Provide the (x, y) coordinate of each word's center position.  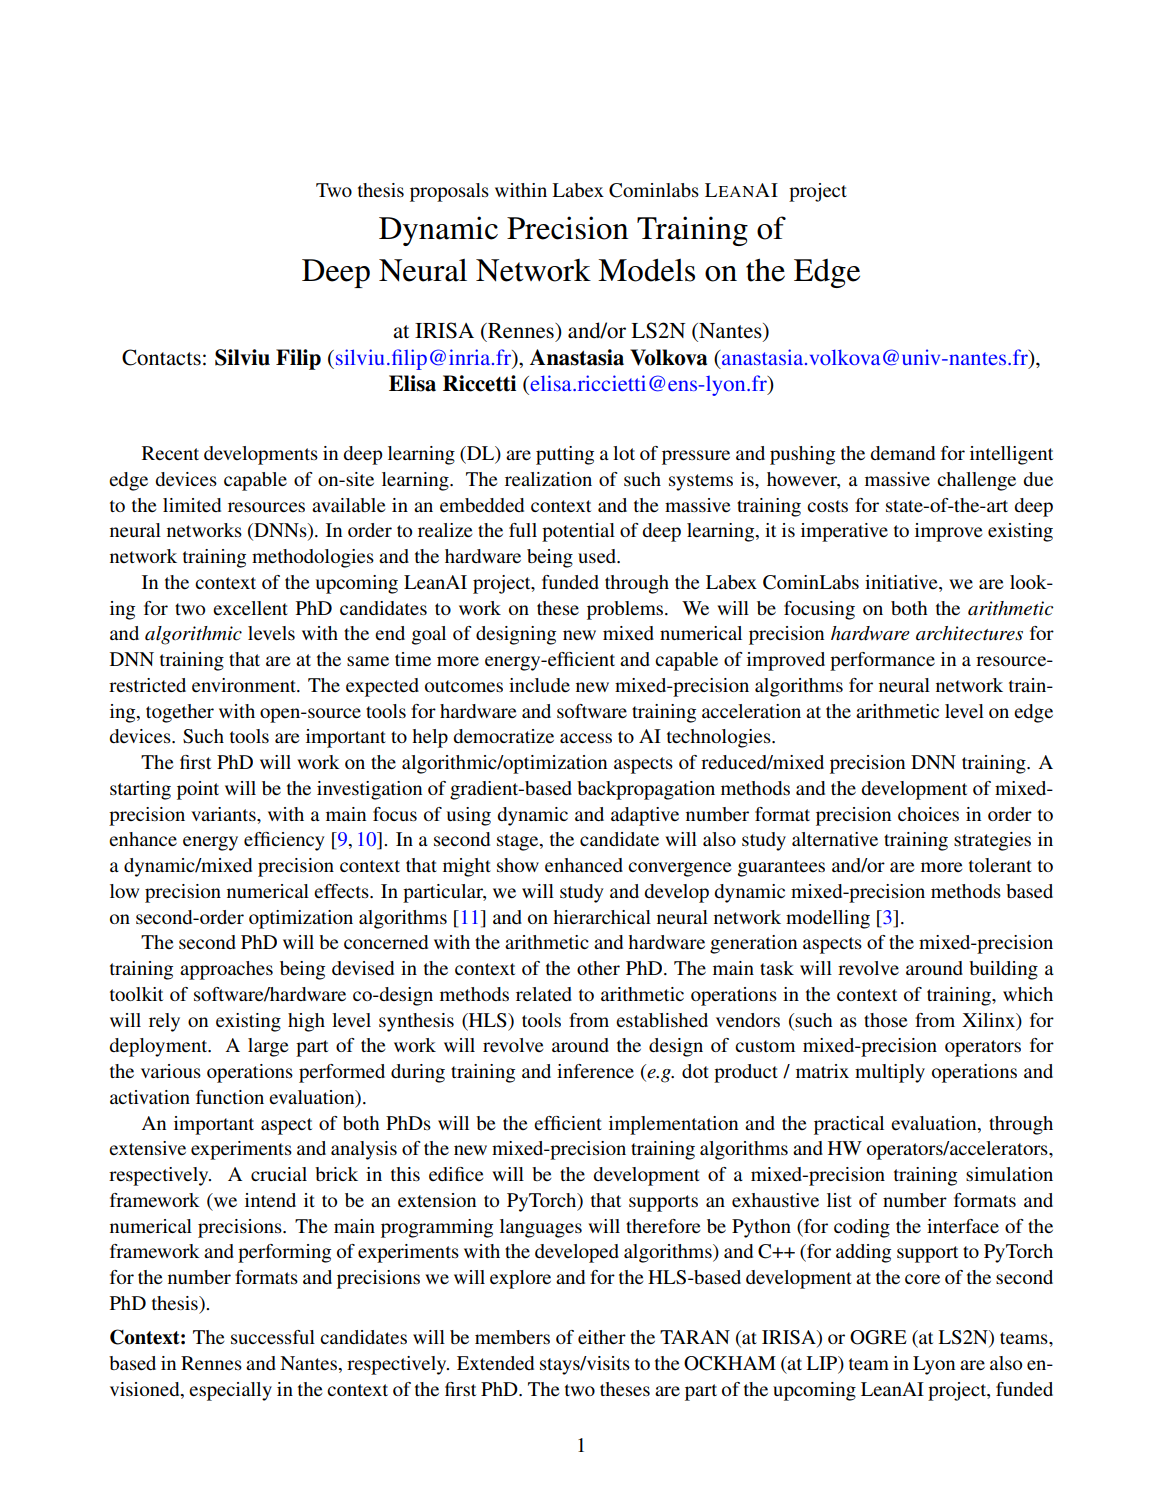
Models (646, 270)
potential (578, 532)
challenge (976, 481)
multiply (890, 1073)
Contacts (161, 357)
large (268, 1047)
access (586, 738)
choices (928, 814)
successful (273, 1337)
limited (192, 505)
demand (902, 453)
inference (595, 1071)
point (198, 790)
